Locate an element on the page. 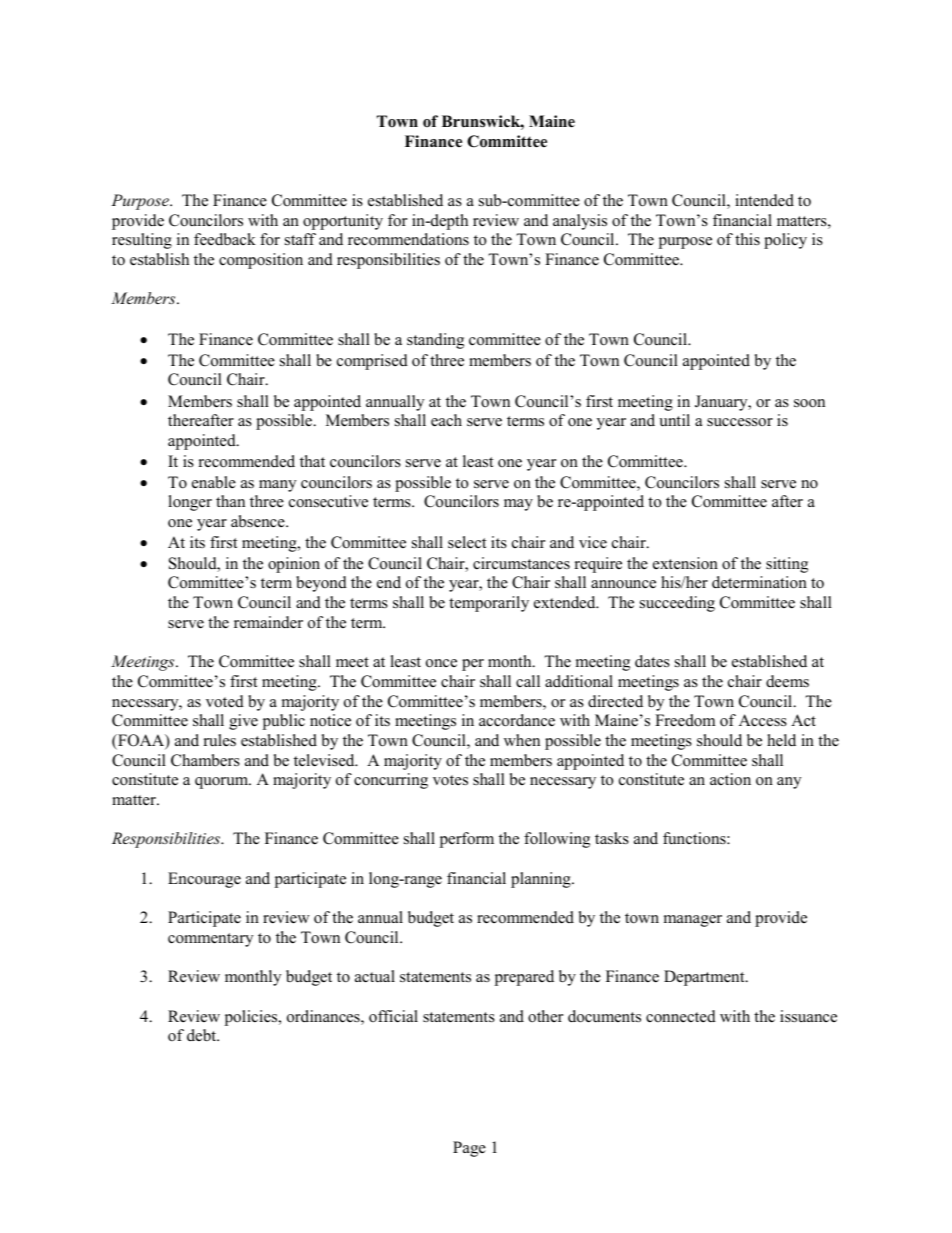 This image has height=1233, width=952. voted is located at coordinates (225, 701).
